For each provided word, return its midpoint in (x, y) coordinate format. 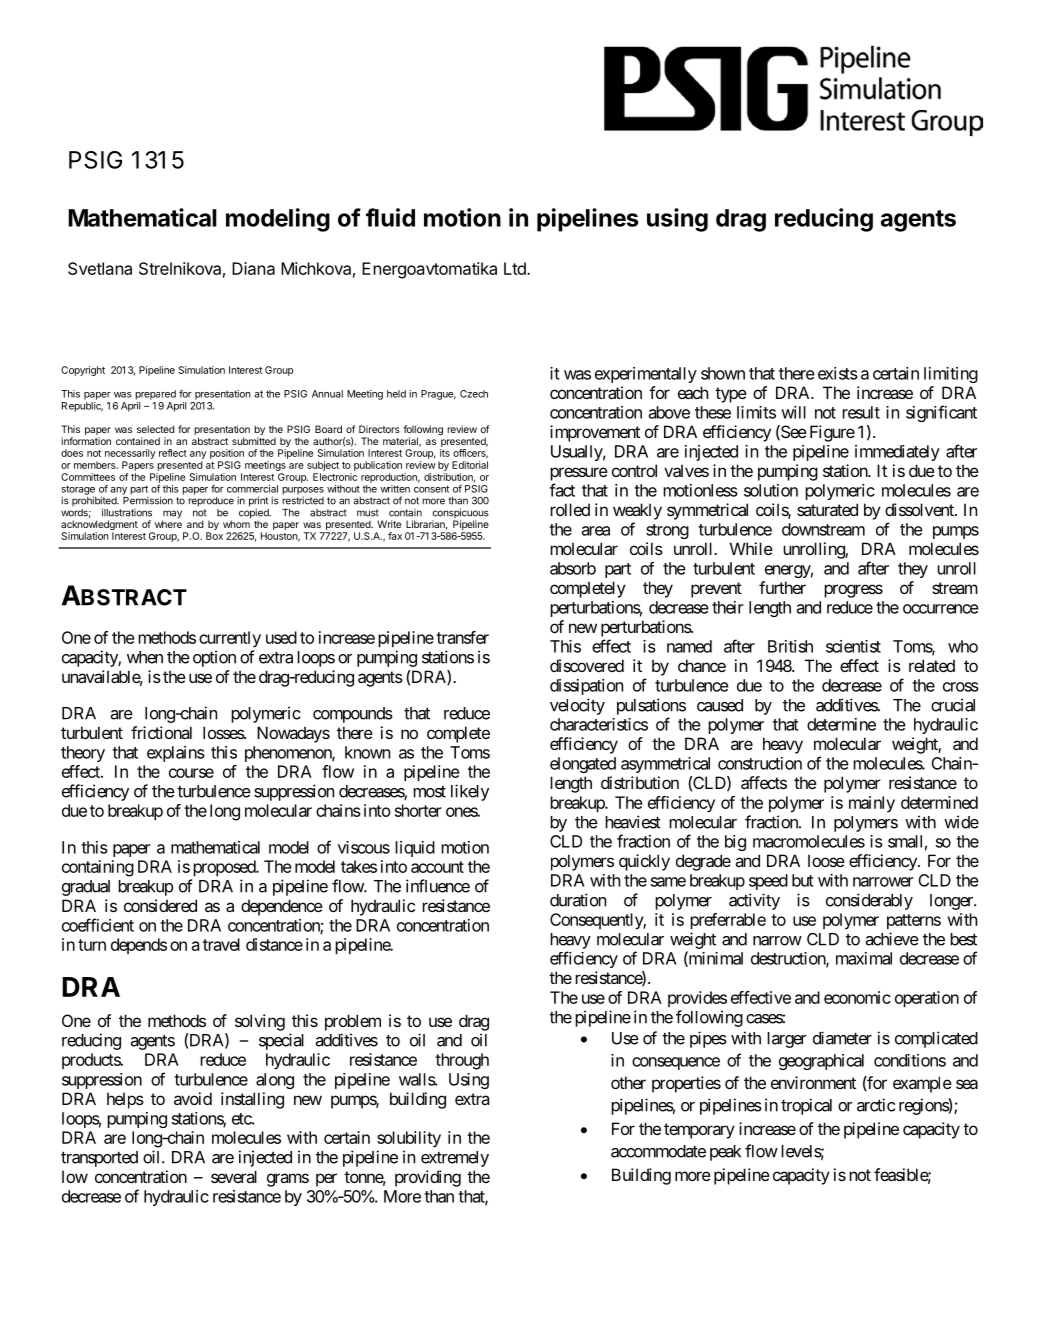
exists (838, 373)
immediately (897, 453)
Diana (253, 268)
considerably (869, 901)
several (234, 1176)
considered (160, 905)
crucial (953, 705)
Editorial (470, 465)
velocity (577, 706)
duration (578, 900)
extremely (455, 1159)
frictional (161, 732)
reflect (173, 453)
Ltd (516, 268)
